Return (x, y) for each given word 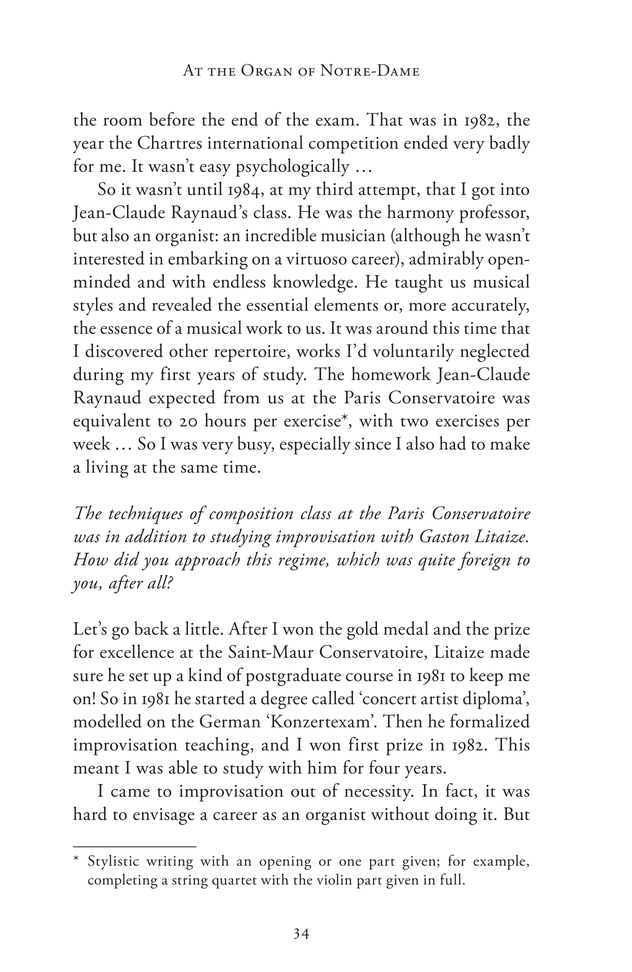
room (122, 121)
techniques (146, 515)
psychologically (293, 167)
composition (251, 515)
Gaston (444, 536)
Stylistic (113, 862)
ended (426, 142)
